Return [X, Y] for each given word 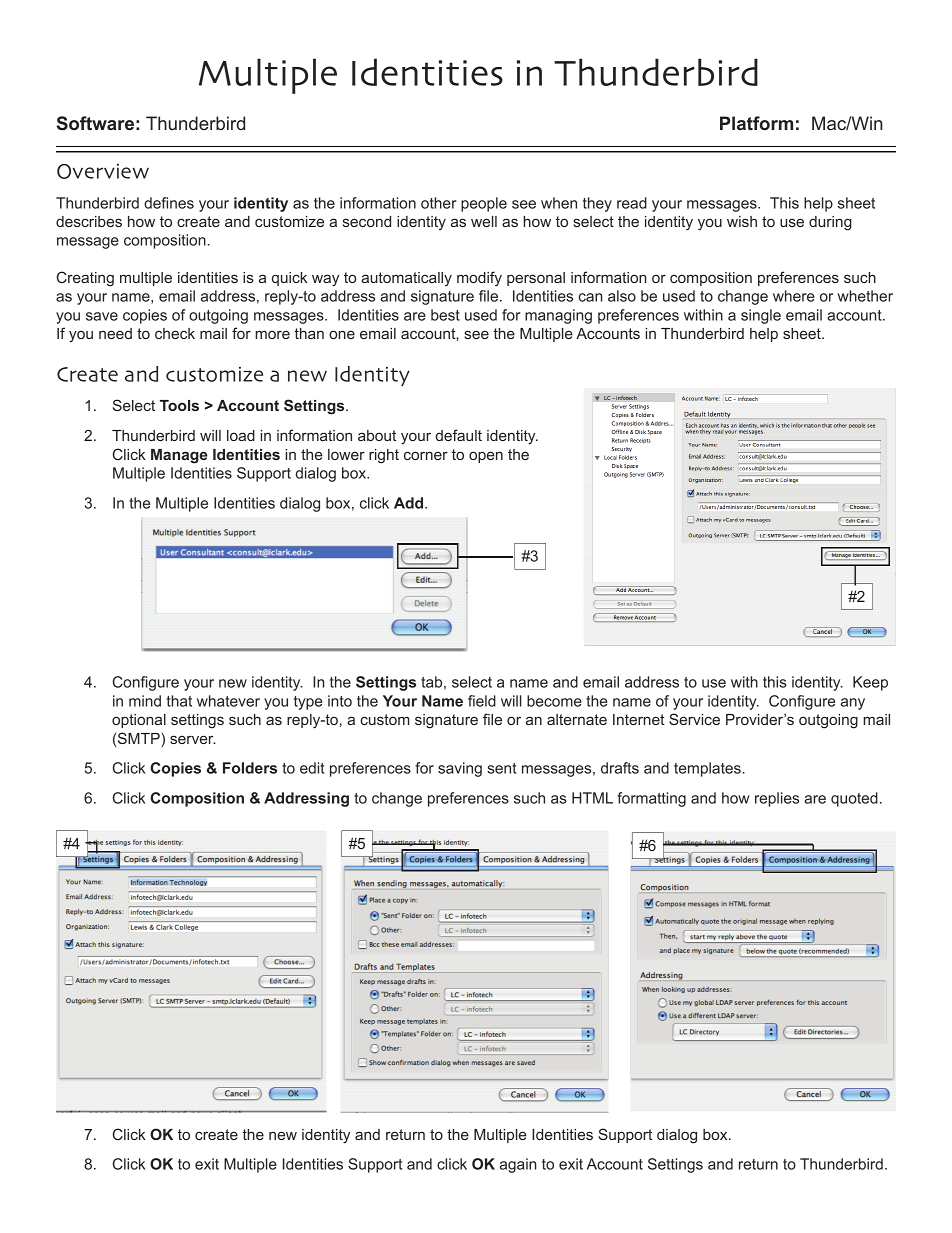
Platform [756, 123]
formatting [651, 799]
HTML [592, 798]
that [179, 701]
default [459, 435]
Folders [250, 768]
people [484, 204]
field [482, 701]
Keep [870, 683]
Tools [179, 405]
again [518, 1165]
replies [777, 799]
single [761, 316]
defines [169, 203]
